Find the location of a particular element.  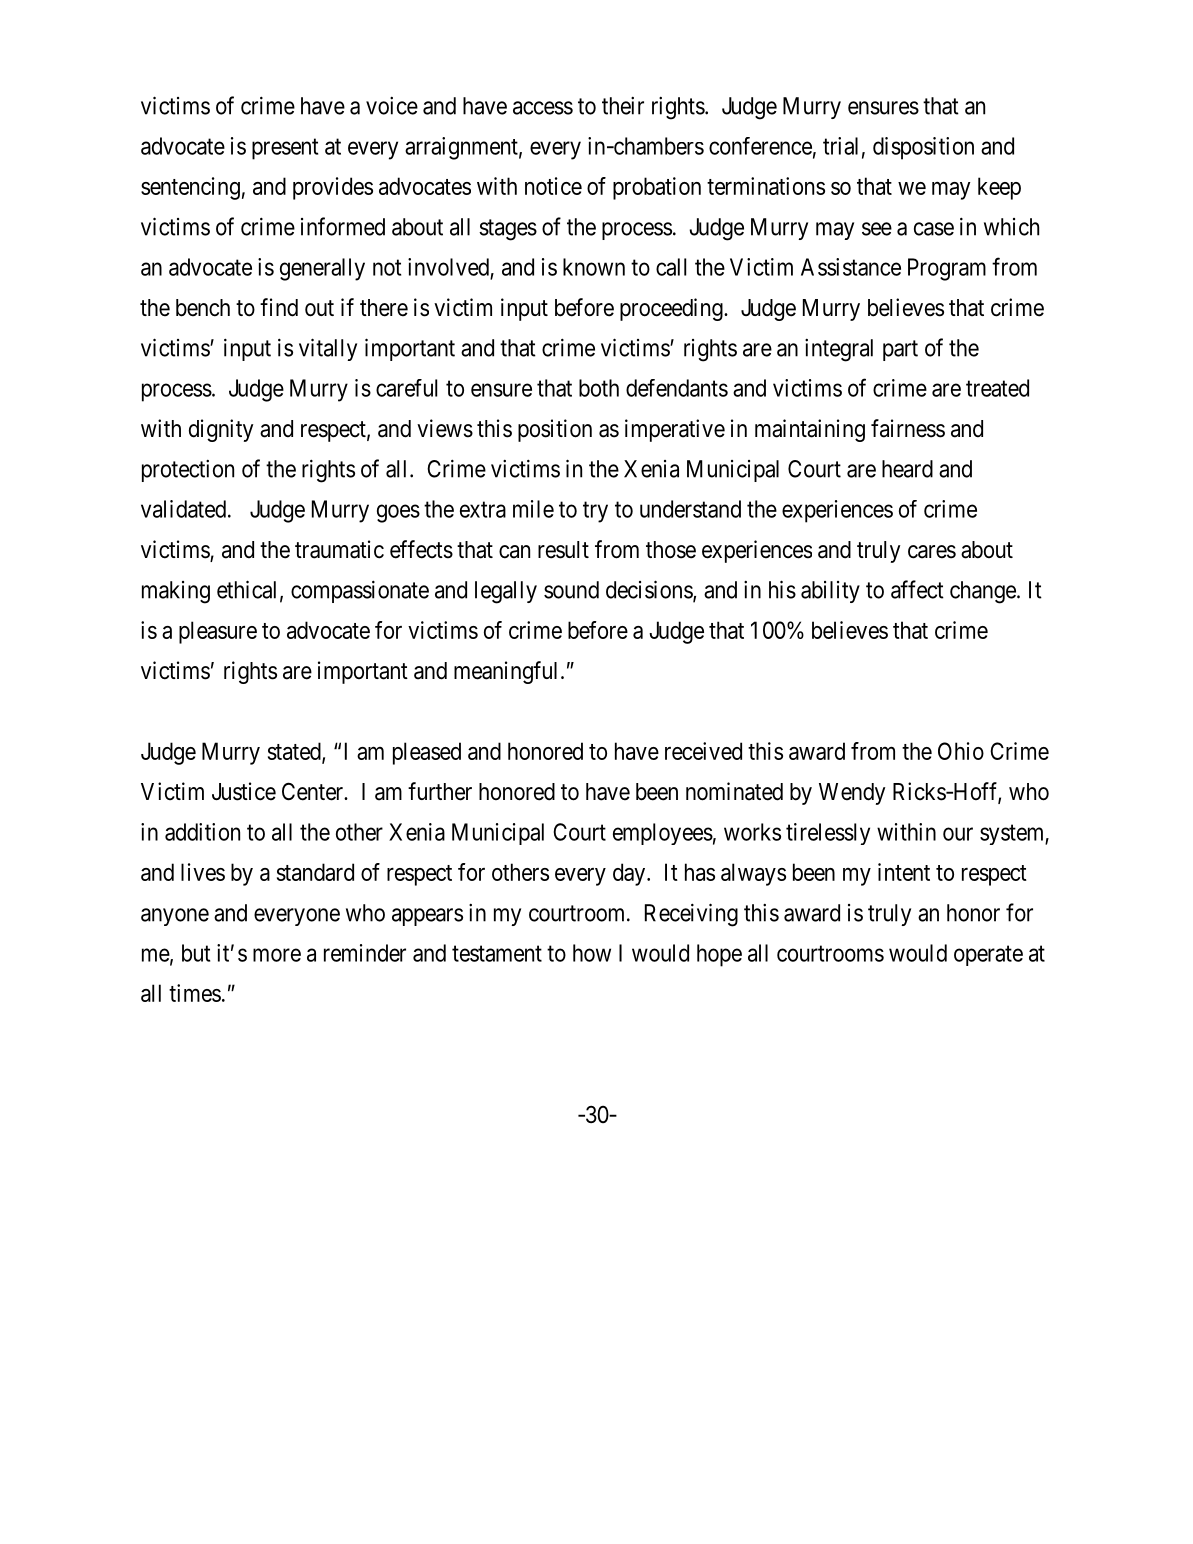

present is located at coordinates (285, 149).
